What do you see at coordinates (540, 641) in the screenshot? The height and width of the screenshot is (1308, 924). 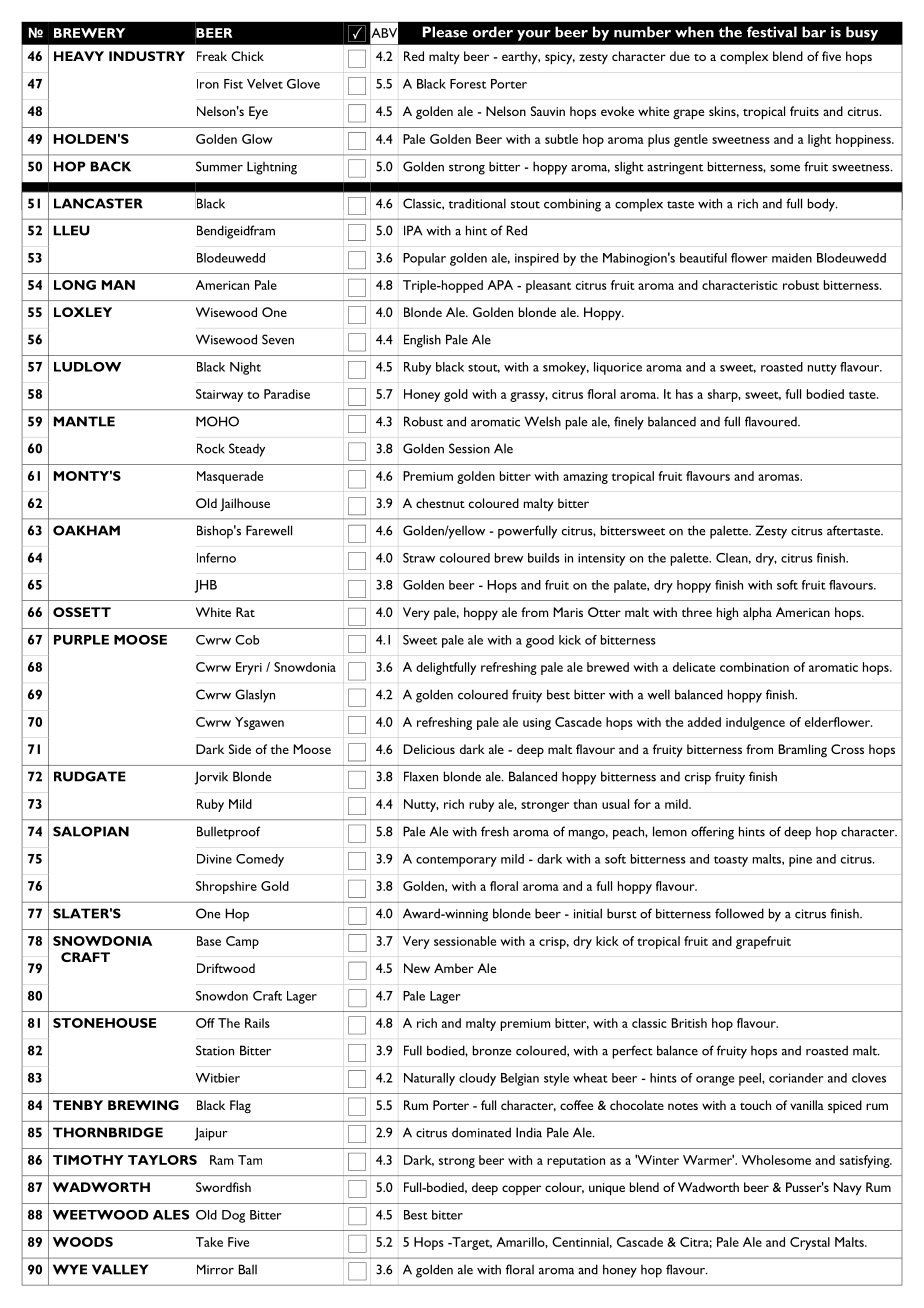 I see `good` at bounding box center [540, 641].
